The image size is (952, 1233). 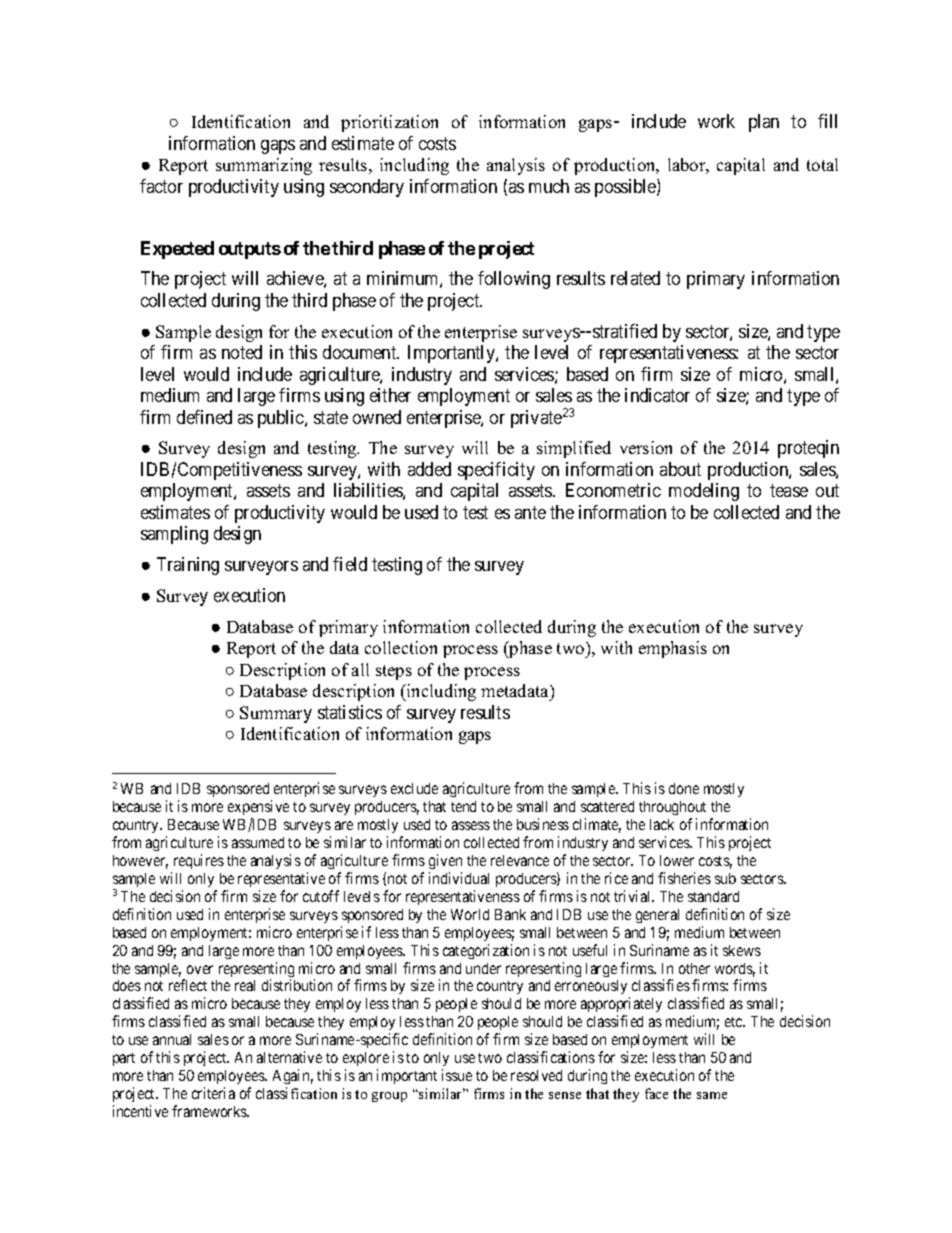 What do you see at coordinates (204, 417) in the screenshot?
I see `defined` at bounding box center [204, 417].
